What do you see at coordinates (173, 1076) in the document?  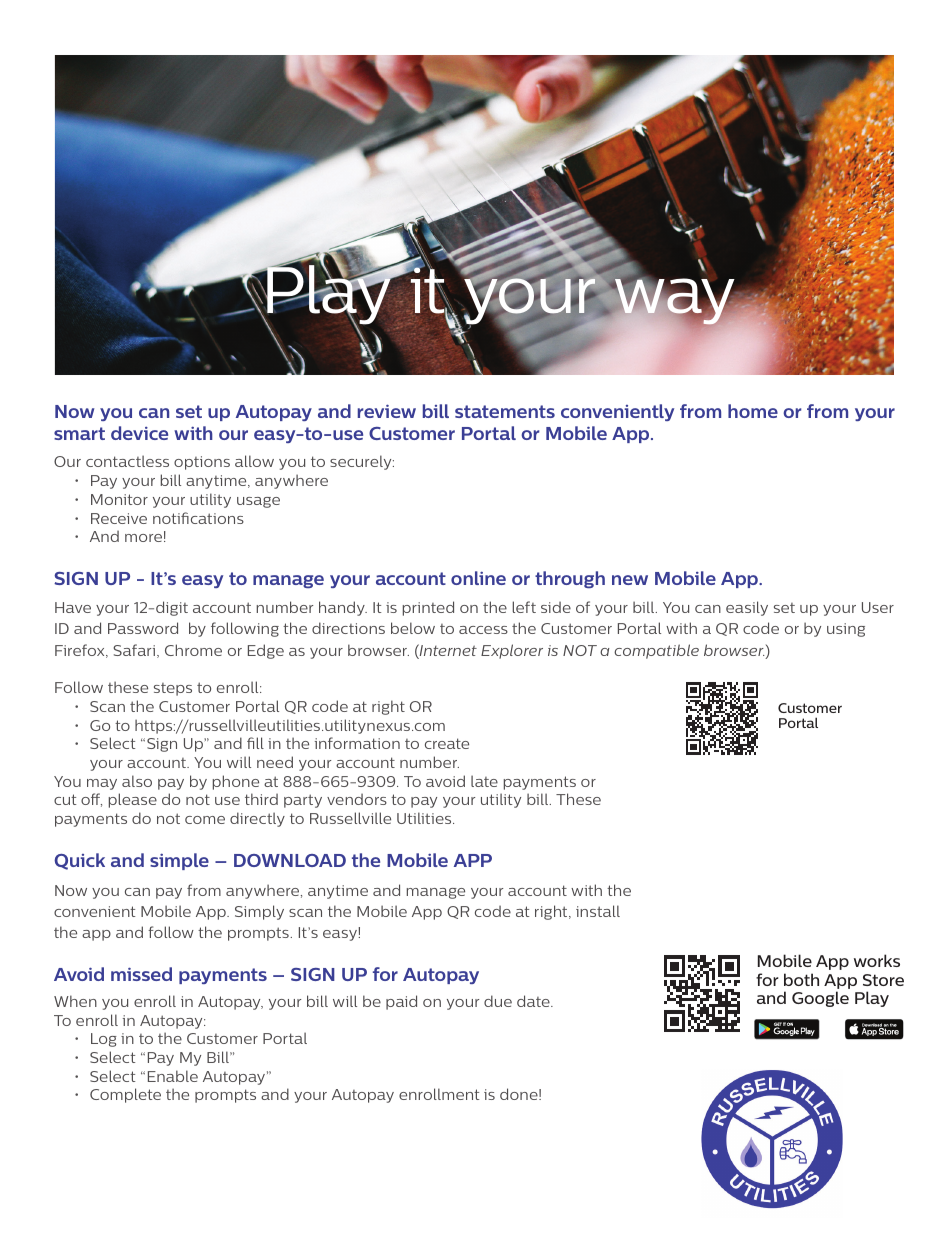 I see `Enable` at bounding box center [173, 1076].
